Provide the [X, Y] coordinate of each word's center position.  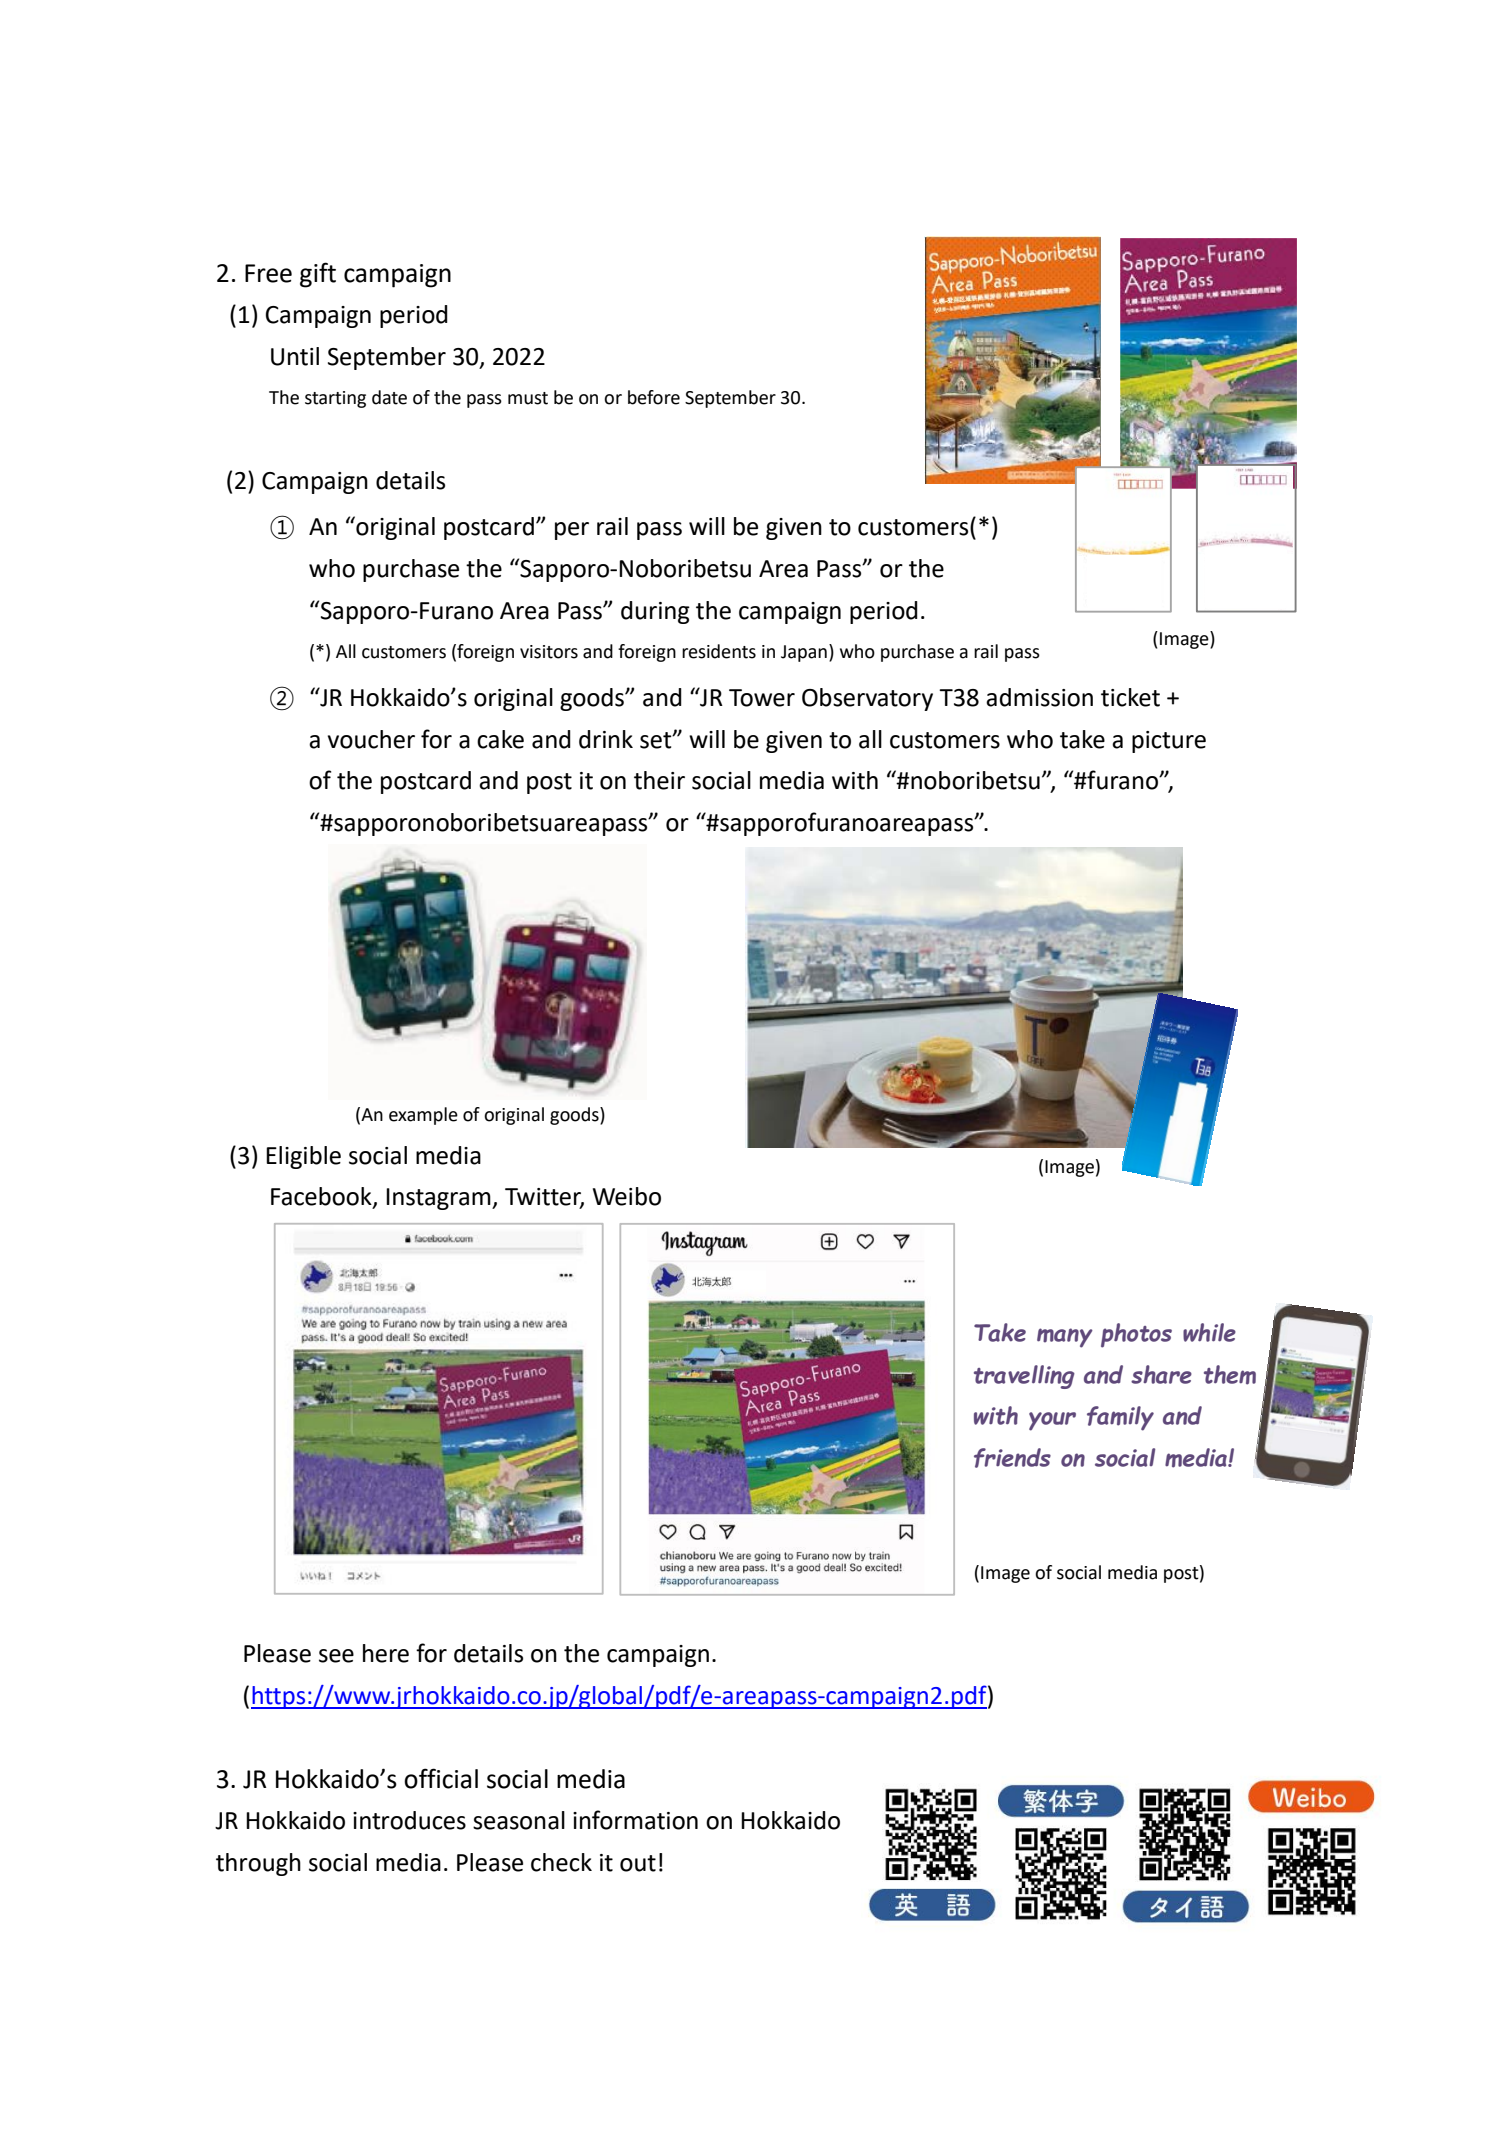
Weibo [627, 1196]
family [1120, 1418]
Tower [762, 698]
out [638, 1863]
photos [1136, 1335]
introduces [409, 1820]
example [423, 1116]
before [654, 397]
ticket [1130, 697]
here [386, 1653]
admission [1039, 697]
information [635, 1820]
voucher [371, 739]
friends [1012, 1458]
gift [318, 275]
